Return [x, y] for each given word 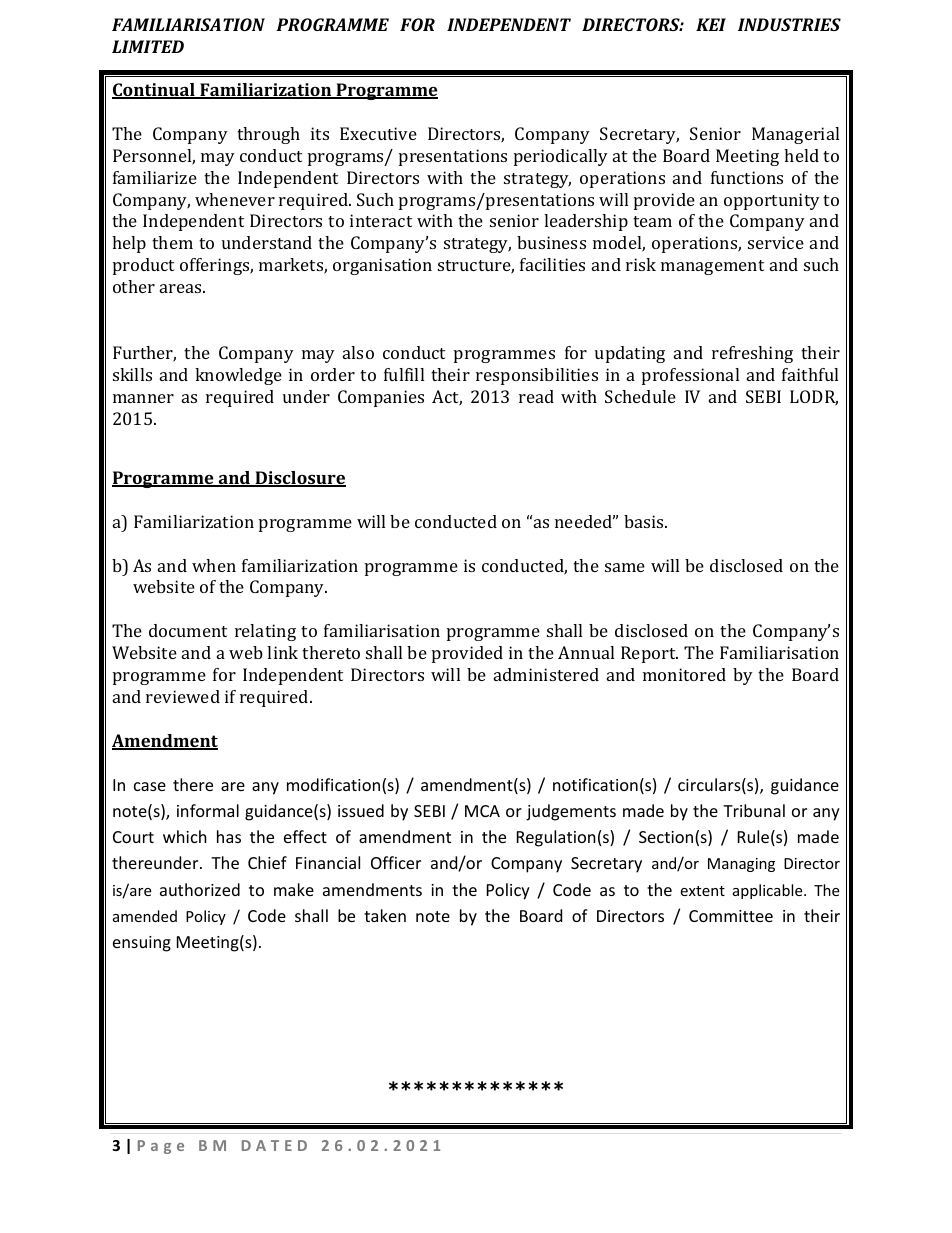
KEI [711, 24]
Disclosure [299, 479]
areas [182, 288]
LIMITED [148, 46]
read [536, 396]
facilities [552, 264]
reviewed [183, 696]
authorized [200, 889]
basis [645, 521]
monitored [684, 674]
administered [546, 674]
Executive [378, 133]
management [712, 267]
